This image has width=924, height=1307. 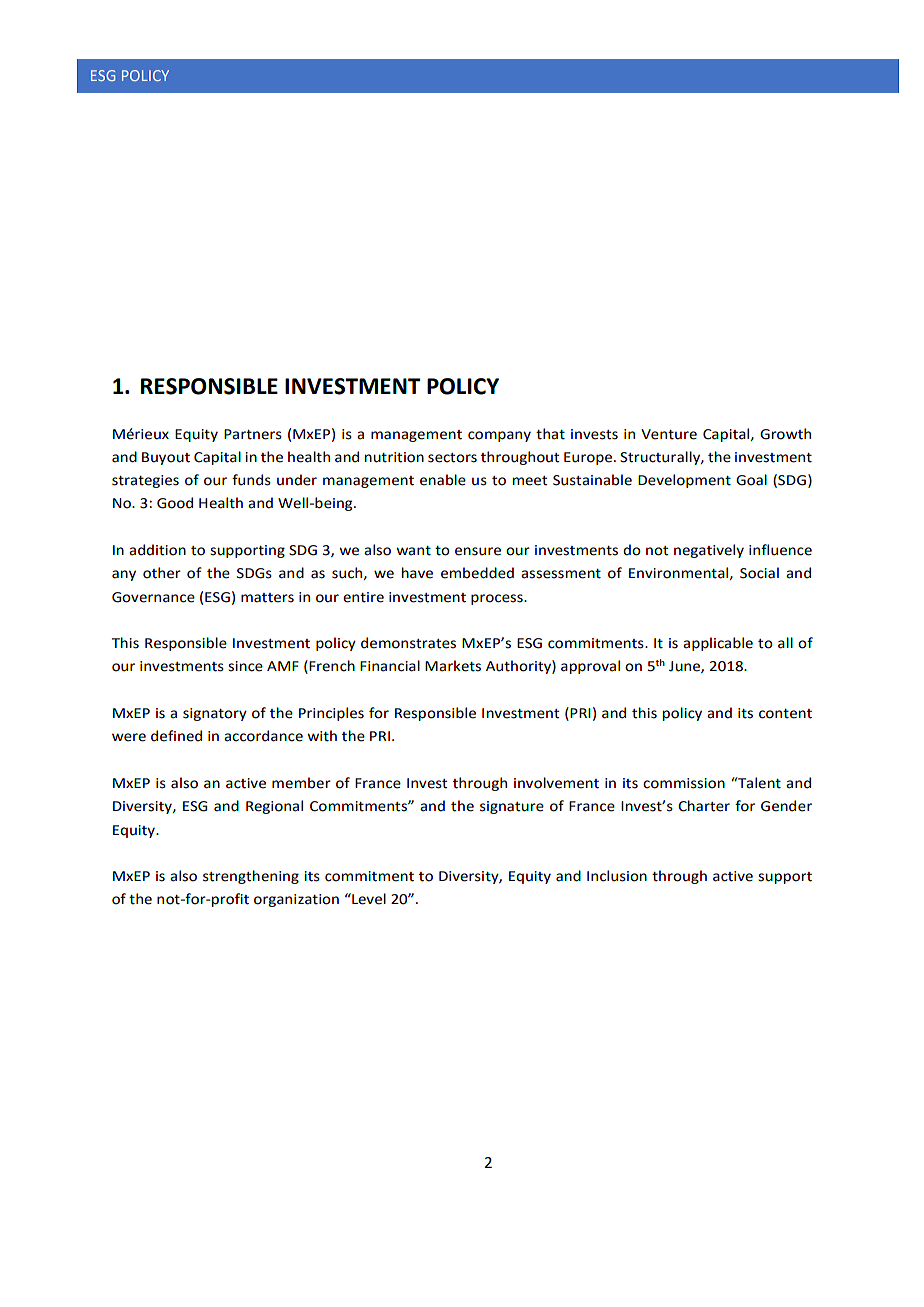 What do you see at coordinates (453, 666) in the image?
I see `Markets` at bounding box center [453, 666].
